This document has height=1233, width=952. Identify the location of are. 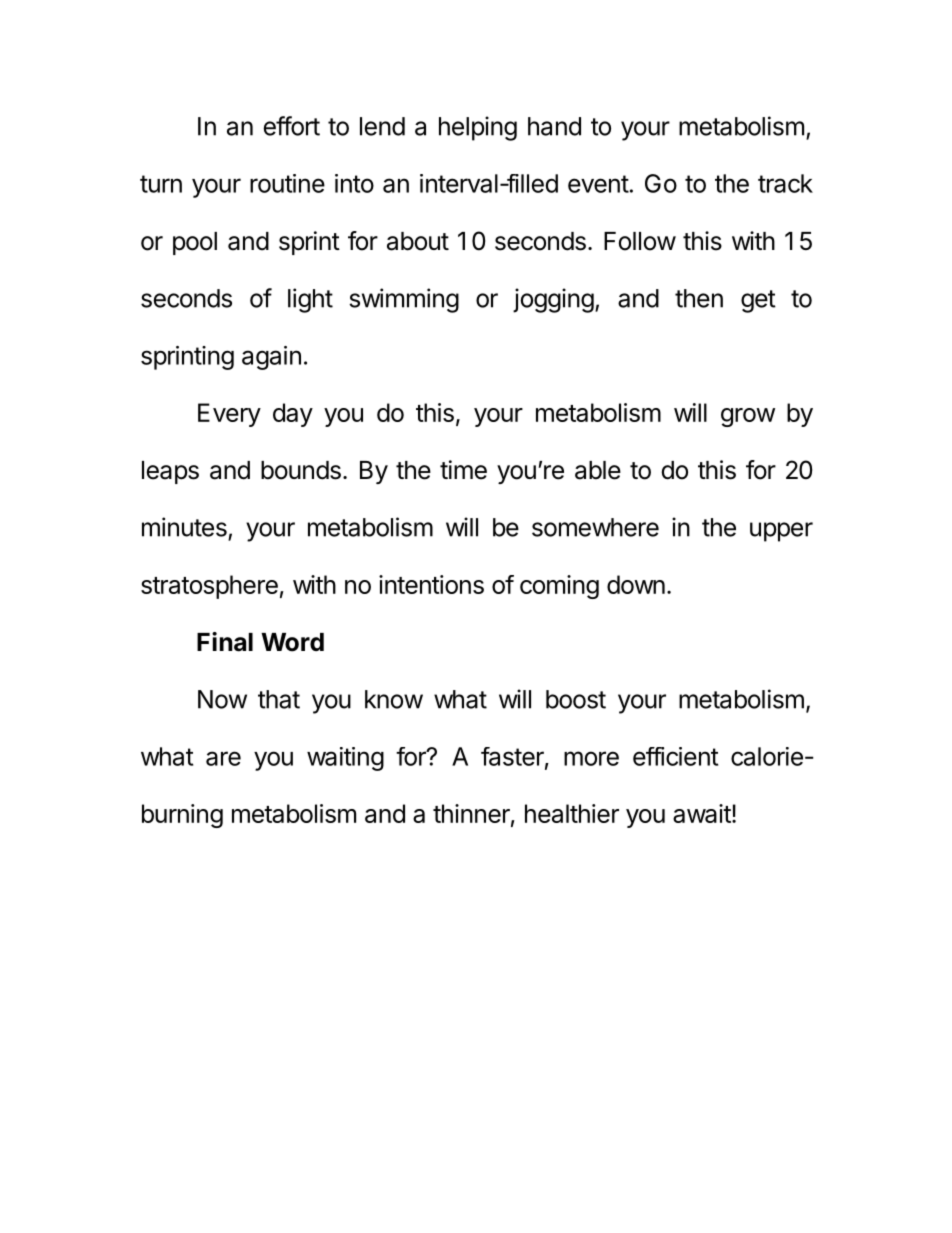
(223, 758).
